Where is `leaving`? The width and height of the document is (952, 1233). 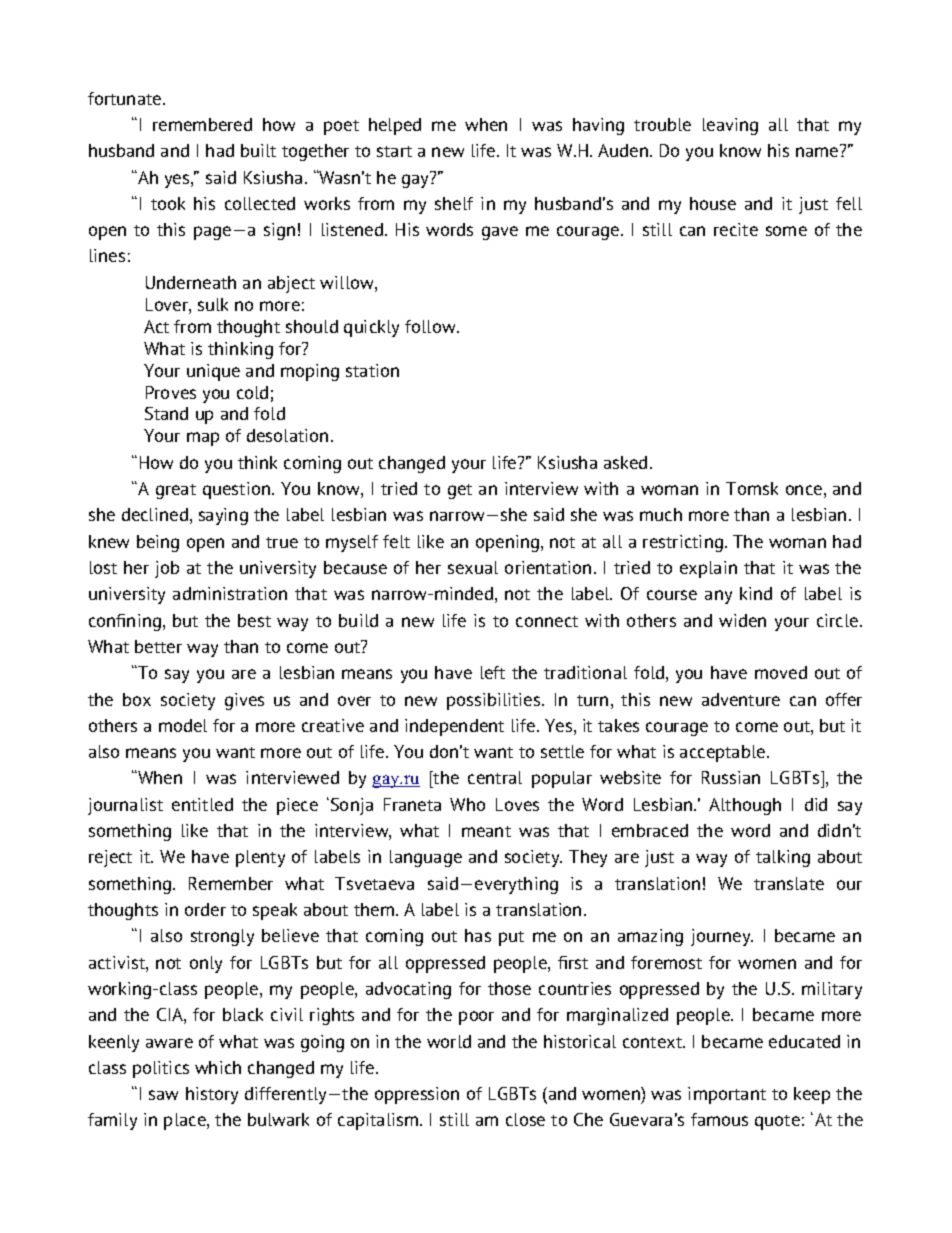
leaving is located at coordinates (730, 126).
